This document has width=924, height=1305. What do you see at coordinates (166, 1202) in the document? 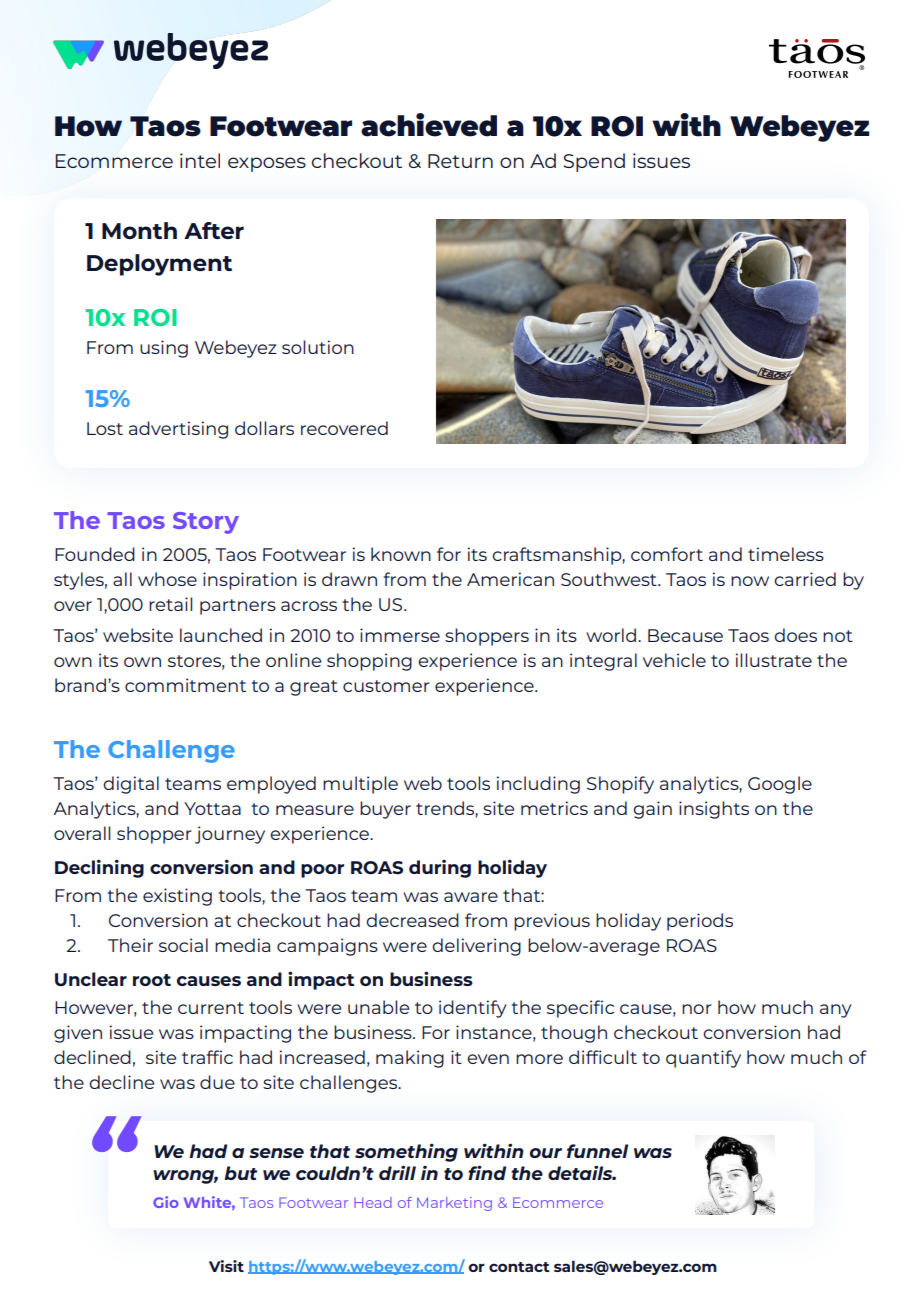
I see `Gio` at bounding box center [166, 1202].
